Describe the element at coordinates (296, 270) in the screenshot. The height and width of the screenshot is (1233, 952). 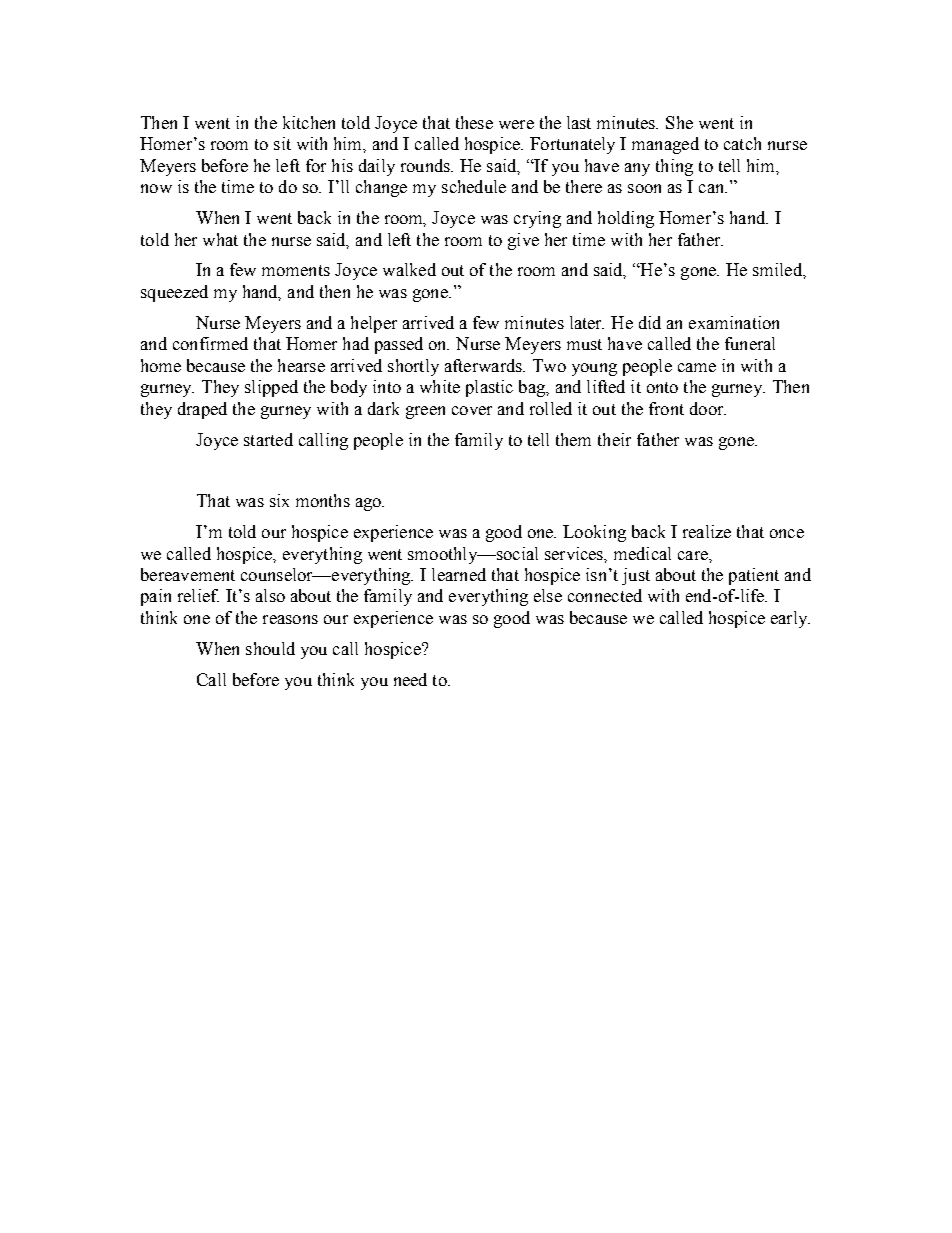
I see `moments` at that location.
